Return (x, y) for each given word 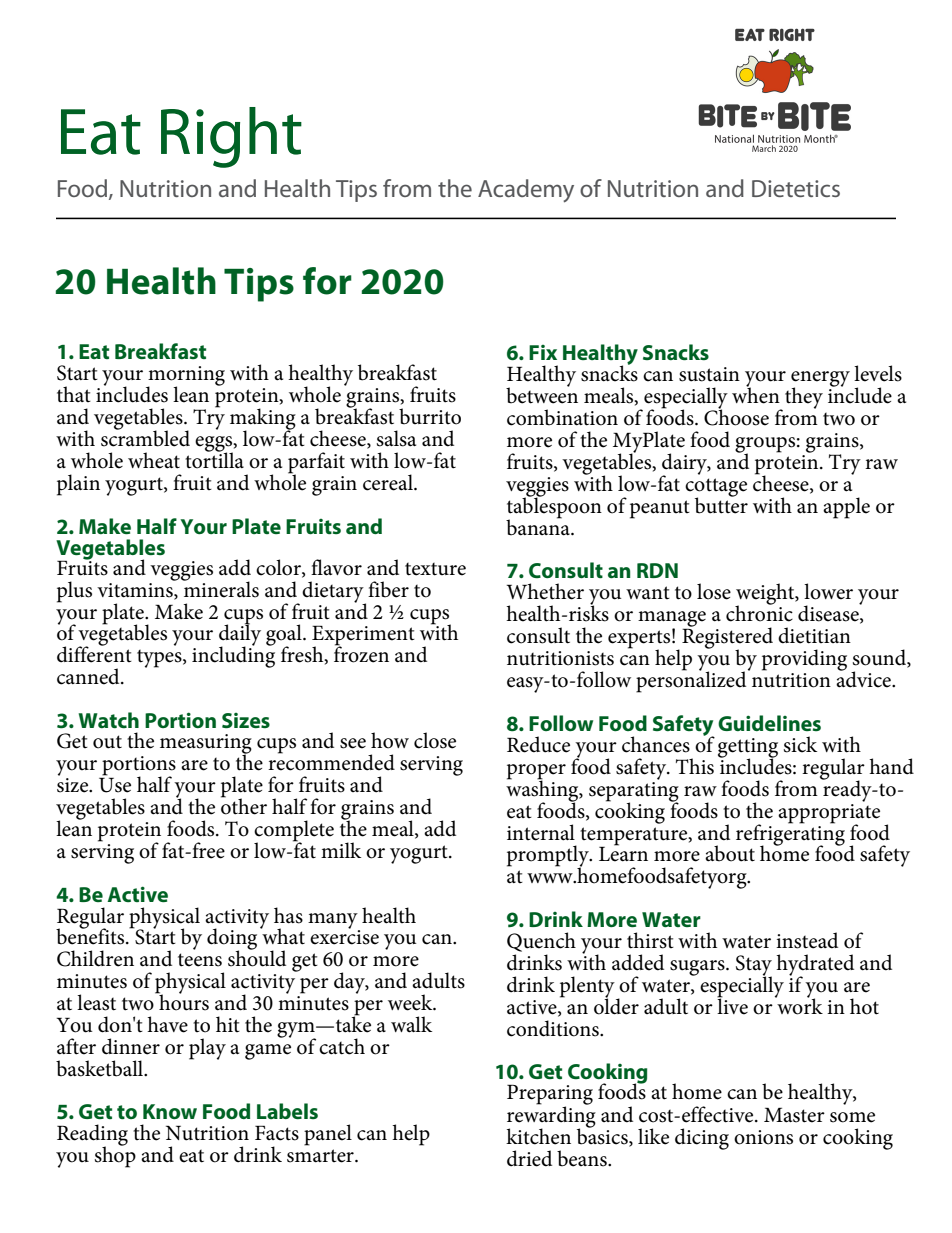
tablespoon (554, 507)
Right (231, 137)
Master (794, 1115)
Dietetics (796, 188)
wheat (154, 460)
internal (541, 832)
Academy (526, 191)
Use (115, 784)
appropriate (829, 813)
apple (846, 508)
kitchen (538, 1136)
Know (170, 1111)
